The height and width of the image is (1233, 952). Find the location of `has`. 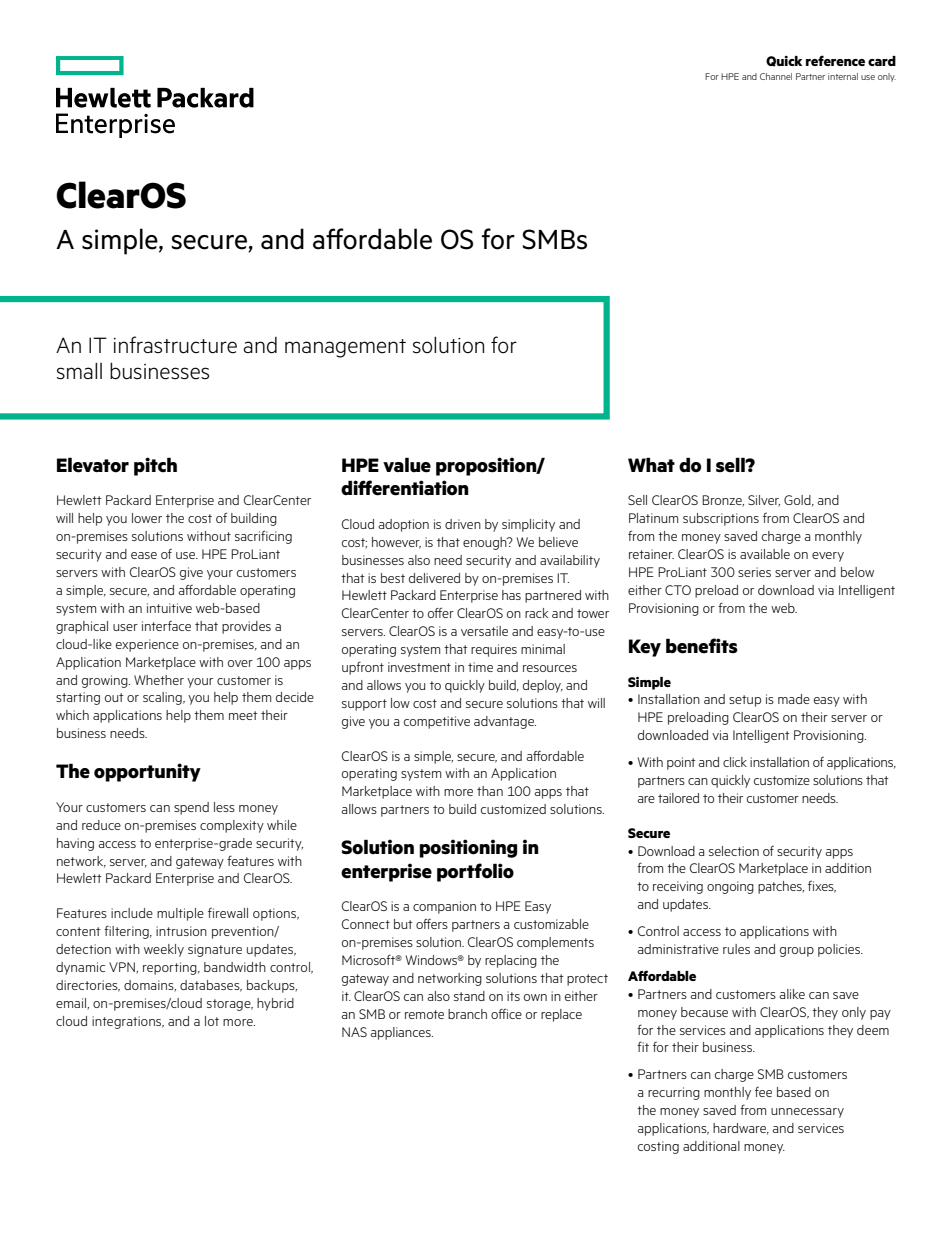

has is located at coordinates (511, 595).
